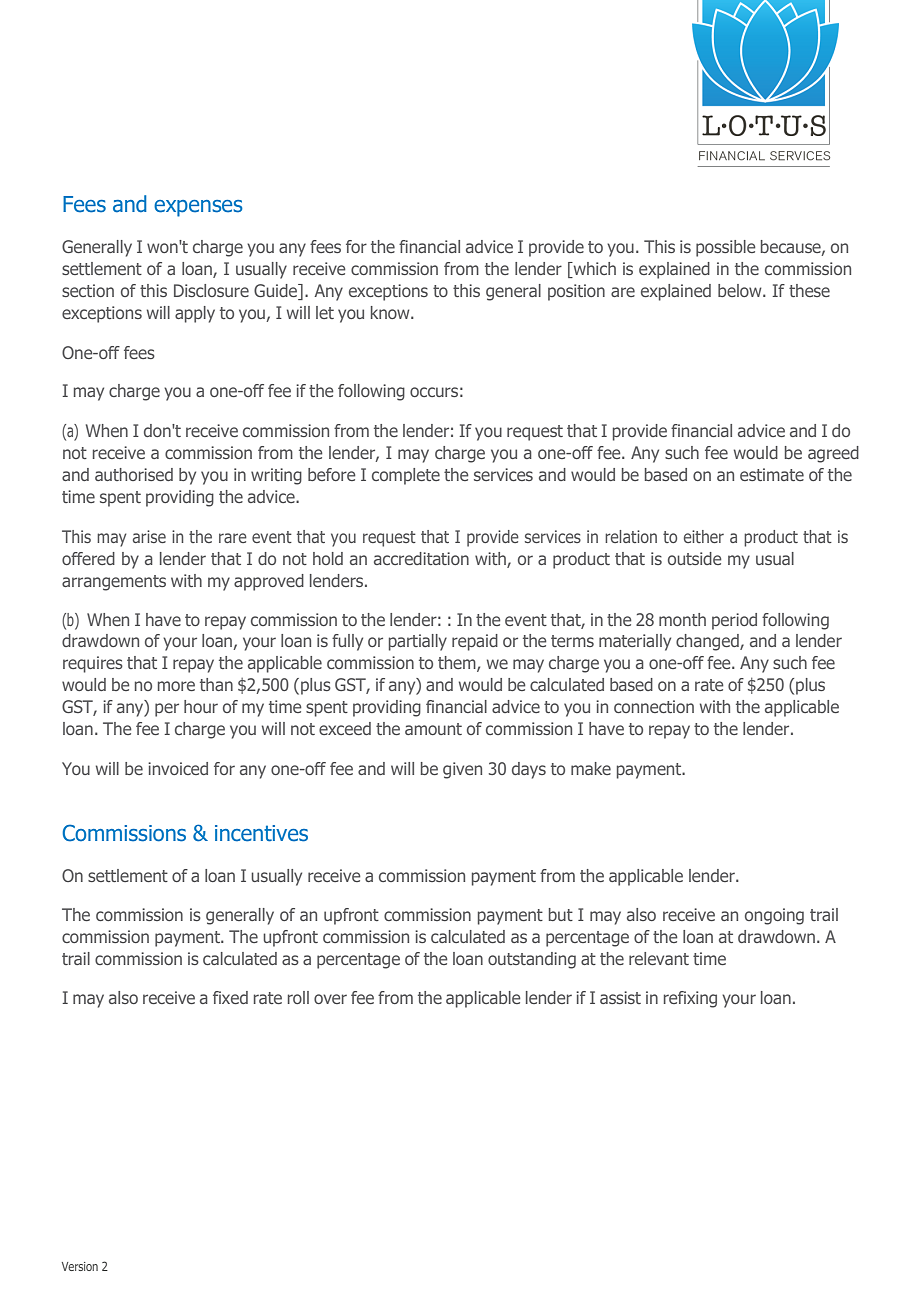 Image resolution: width=924 pixels, height=1307 pixels. I want to click on amount, so click(433, 729).
